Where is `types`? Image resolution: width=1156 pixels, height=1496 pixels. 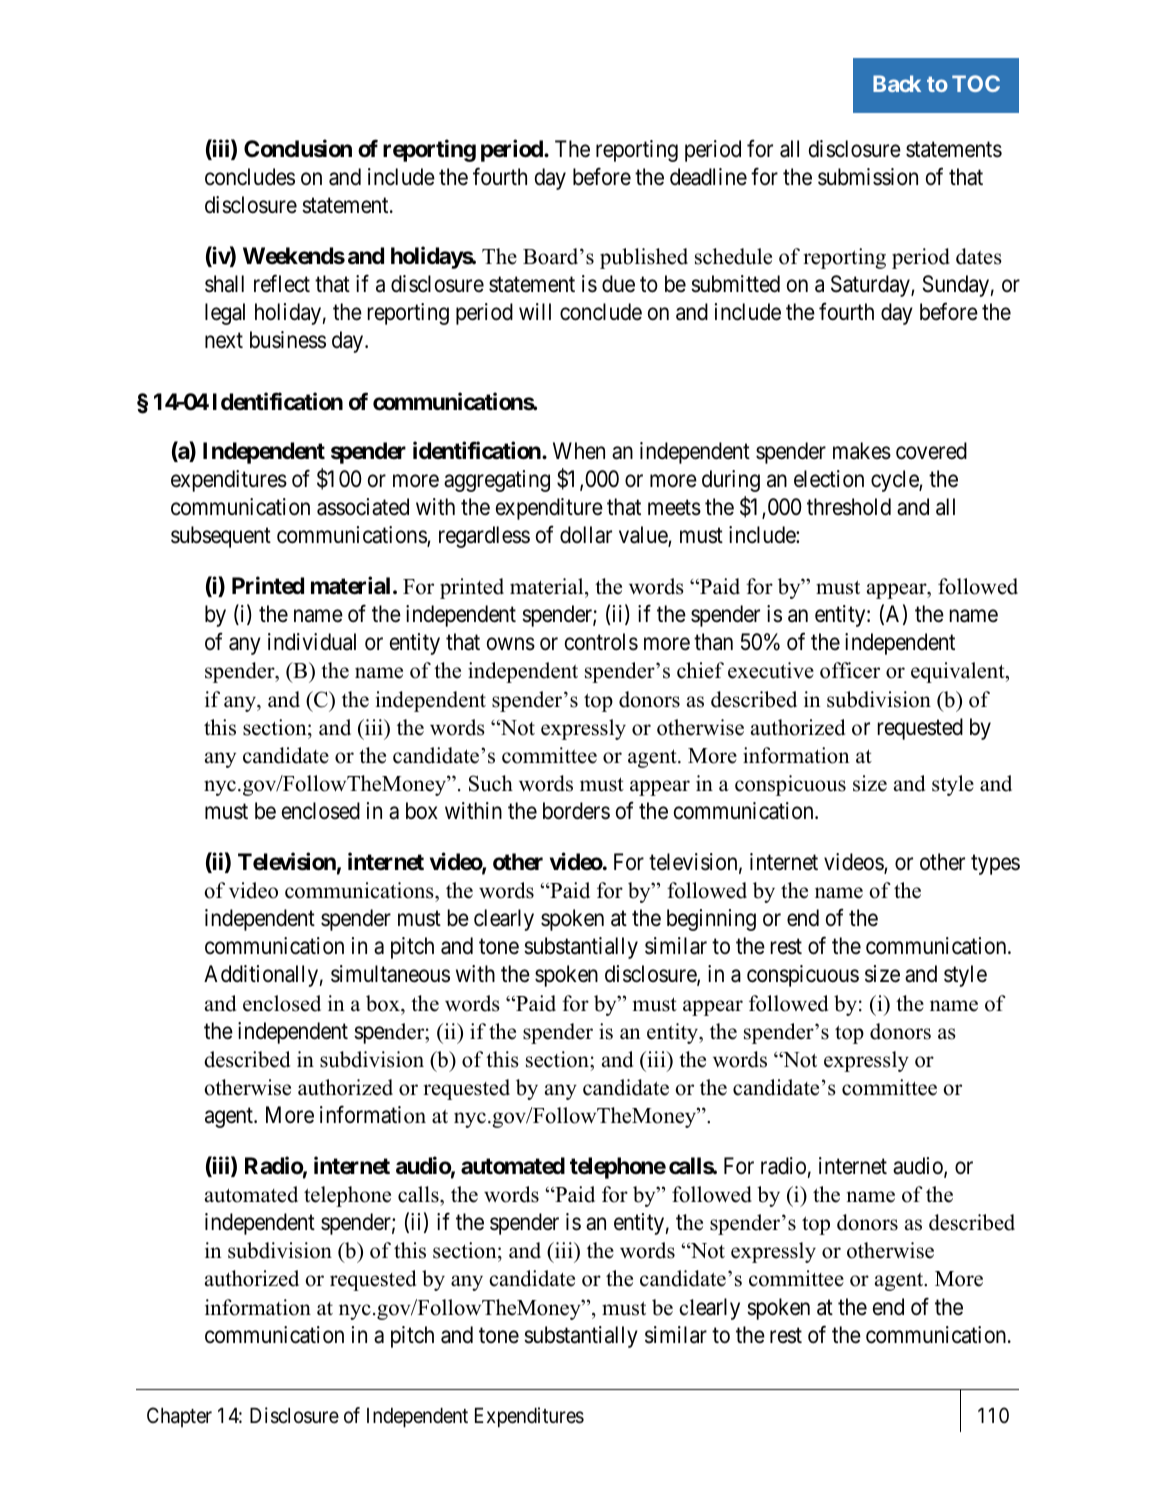
types is located at coordinates (995, 865).
